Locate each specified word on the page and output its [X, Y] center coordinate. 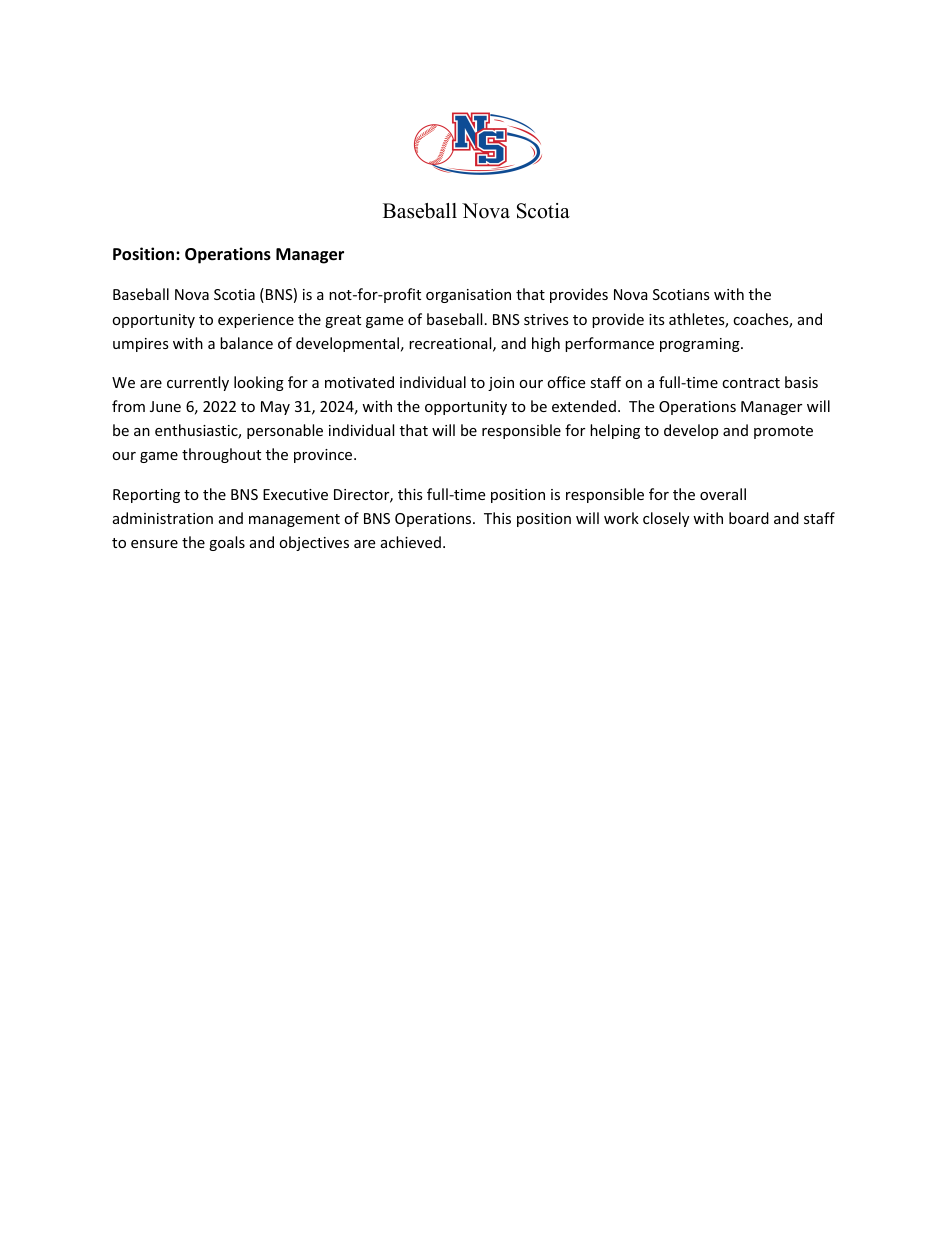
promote [783, 432]
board [749, 518]
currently [198, 383]
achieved [411, 542]
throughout [221, 455]
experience [256, 321]
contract [751, 383]
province [324, 456]
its [657, 319]
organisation [468, 296]
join [501, 384]
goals [227, 543]
